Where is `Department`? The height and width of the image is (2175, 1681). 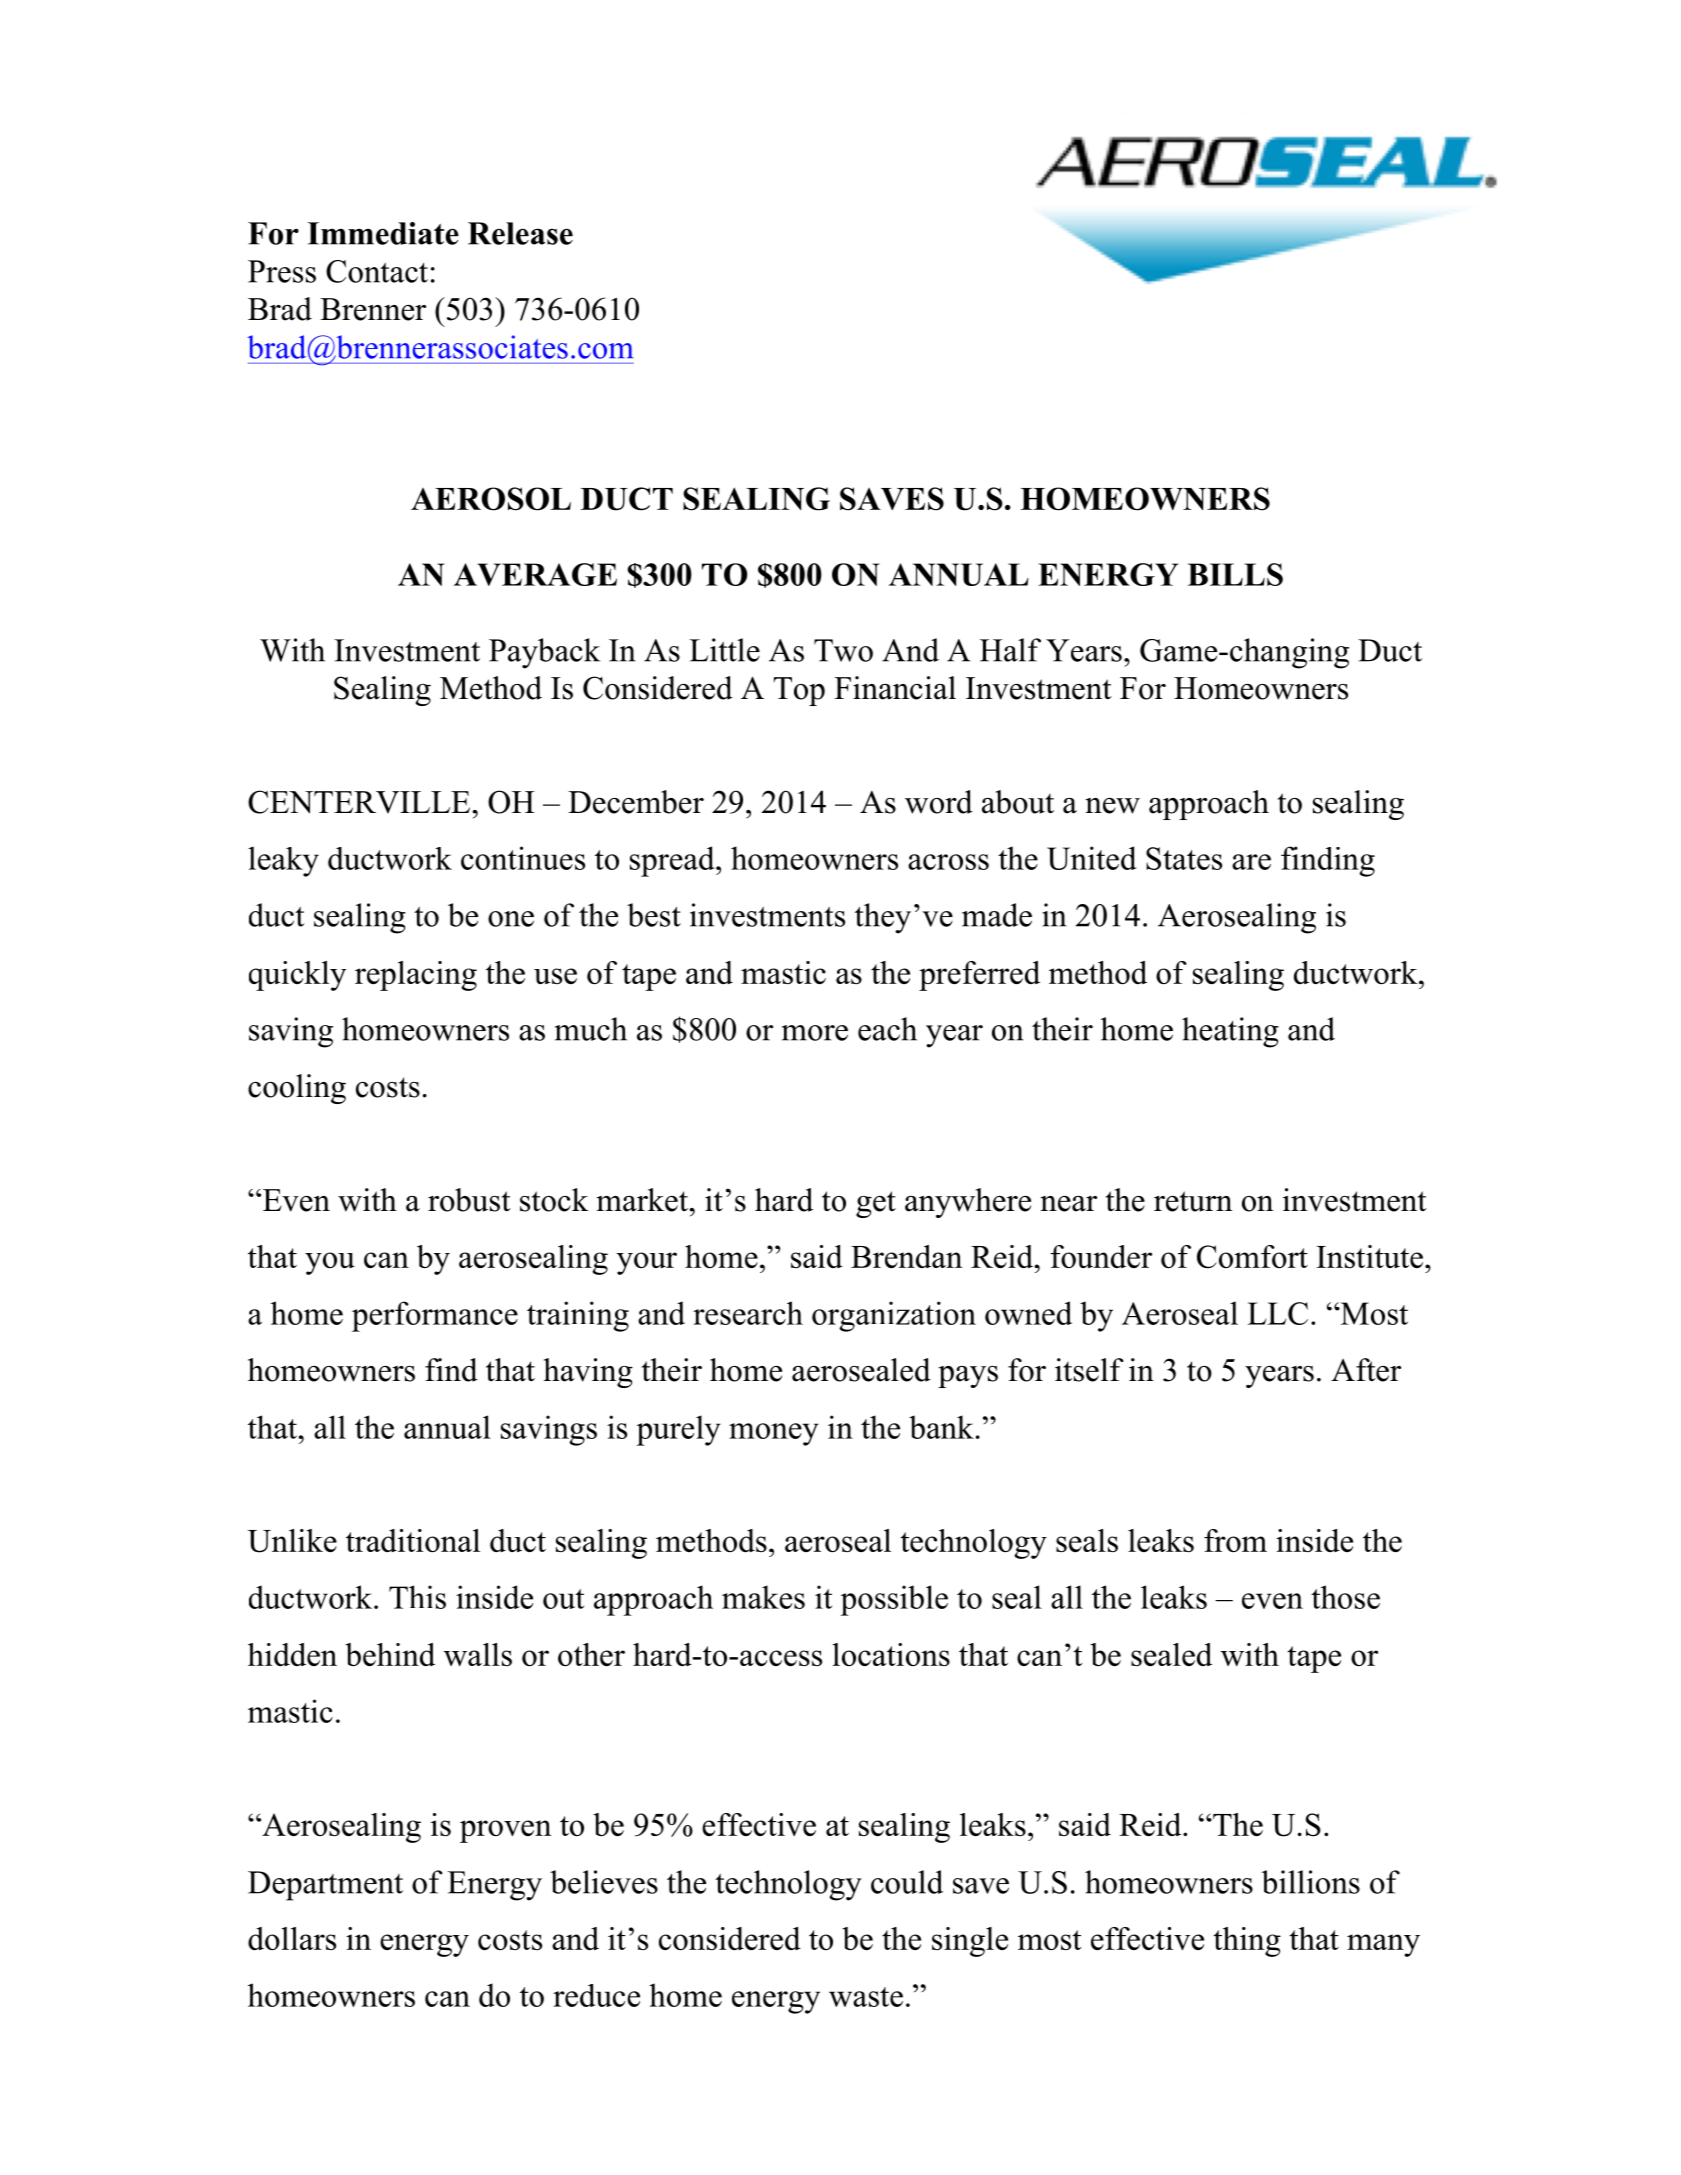
Department is located at coordinates (325, 1886).
